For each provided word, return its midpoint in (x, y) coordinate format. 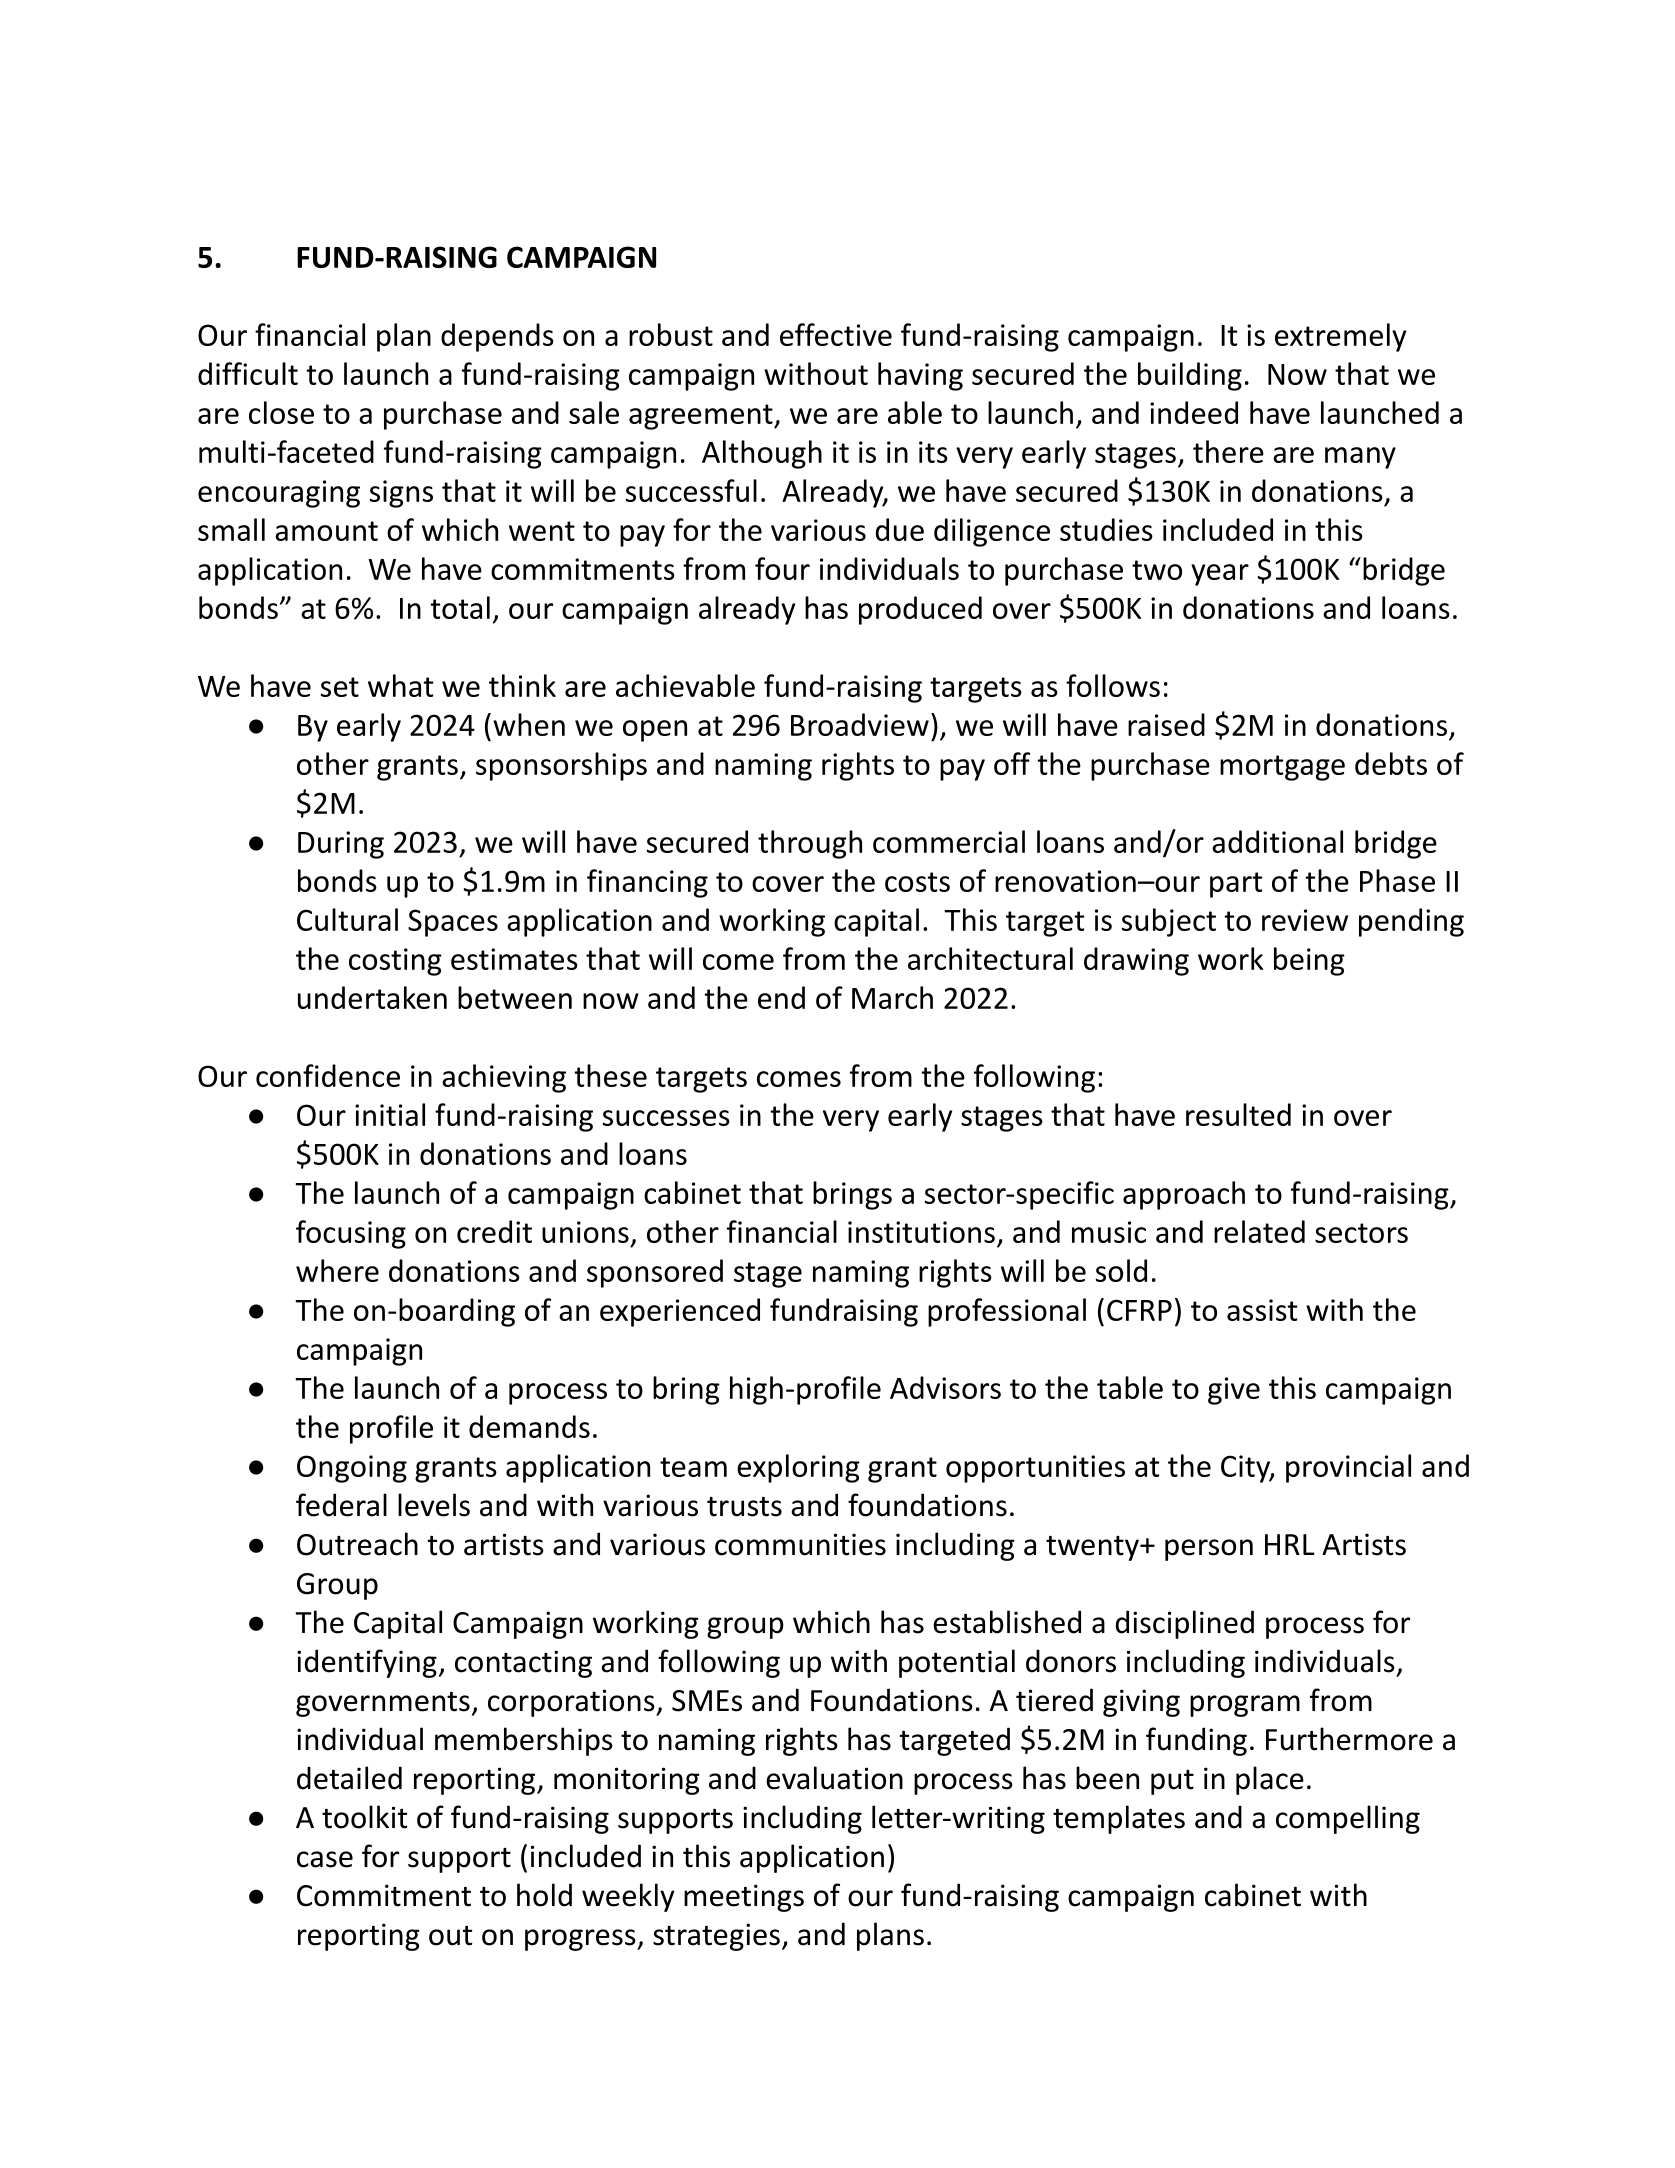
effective (836, 334)
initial (390, 1114)
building (1190, 376)
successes (666, 1118)
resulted (1238, 1114)
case (325, 1859)
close (281, 412)
